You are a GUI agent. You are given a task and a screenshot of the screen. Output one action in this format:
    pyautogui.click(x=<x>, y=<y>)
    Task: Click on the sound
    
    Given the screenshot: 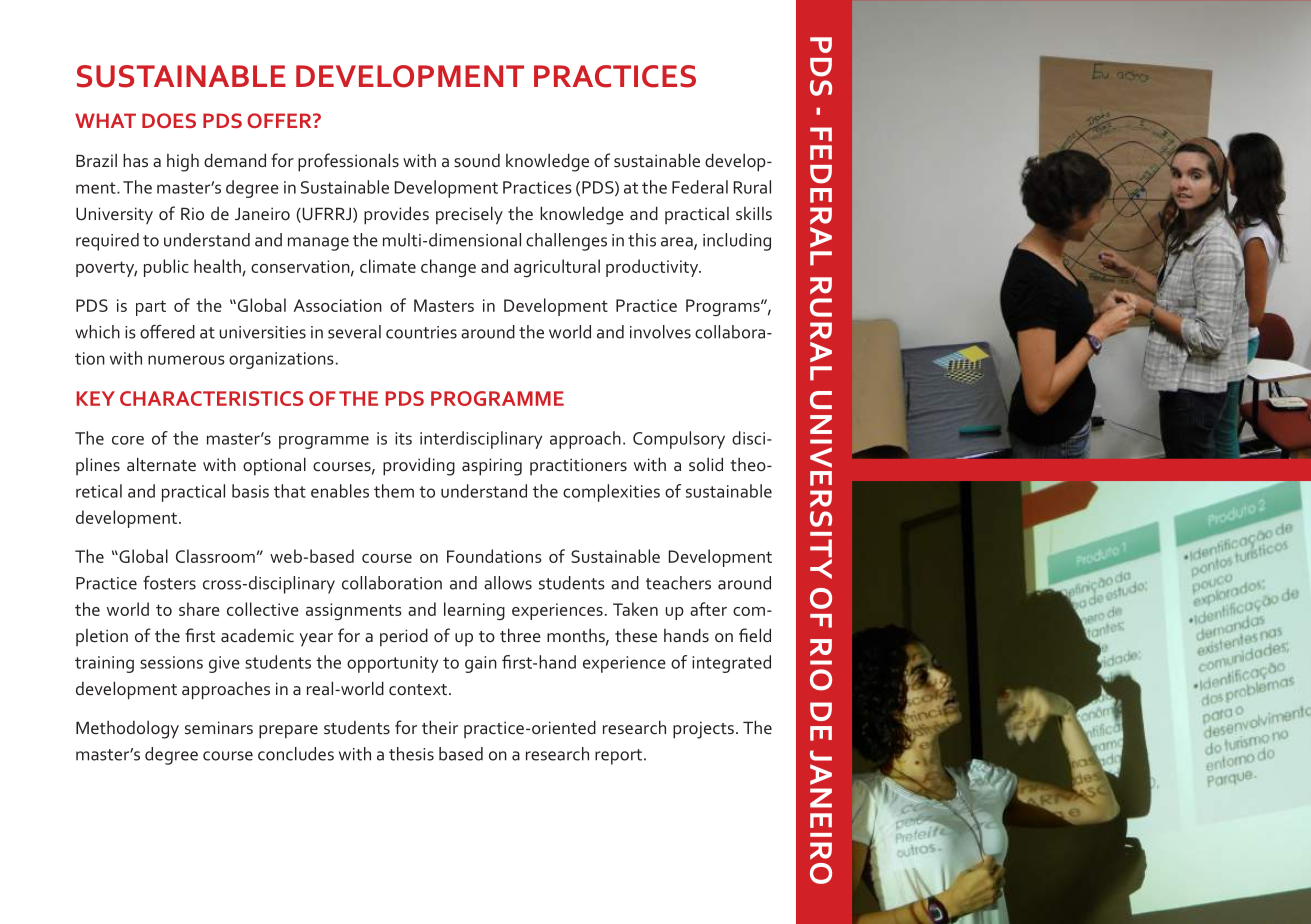 What is the action you would take?
    pyautogui.click(x=477, y=160)
